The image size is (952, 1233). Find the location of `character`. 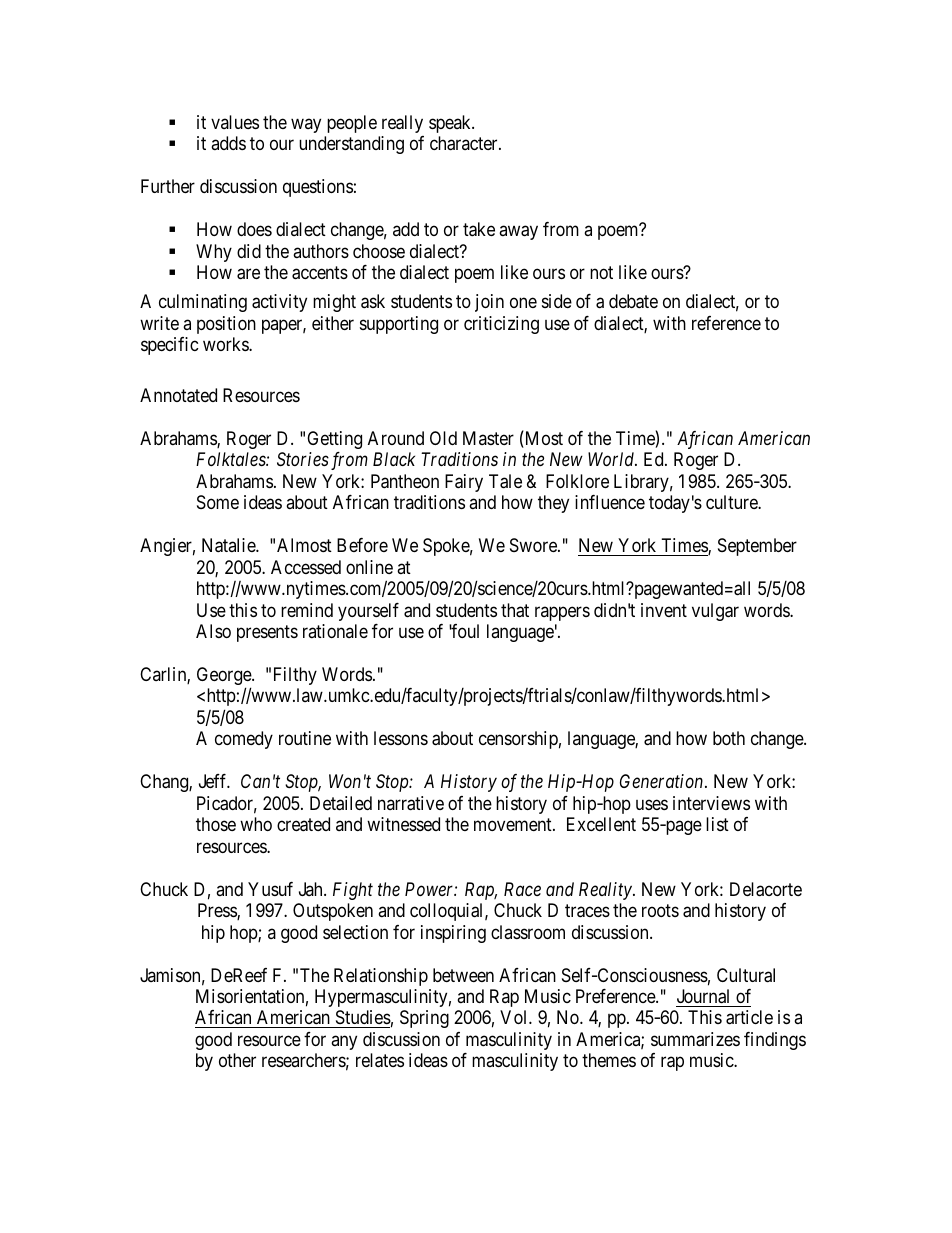

character is located at coordinates (465, 143).
